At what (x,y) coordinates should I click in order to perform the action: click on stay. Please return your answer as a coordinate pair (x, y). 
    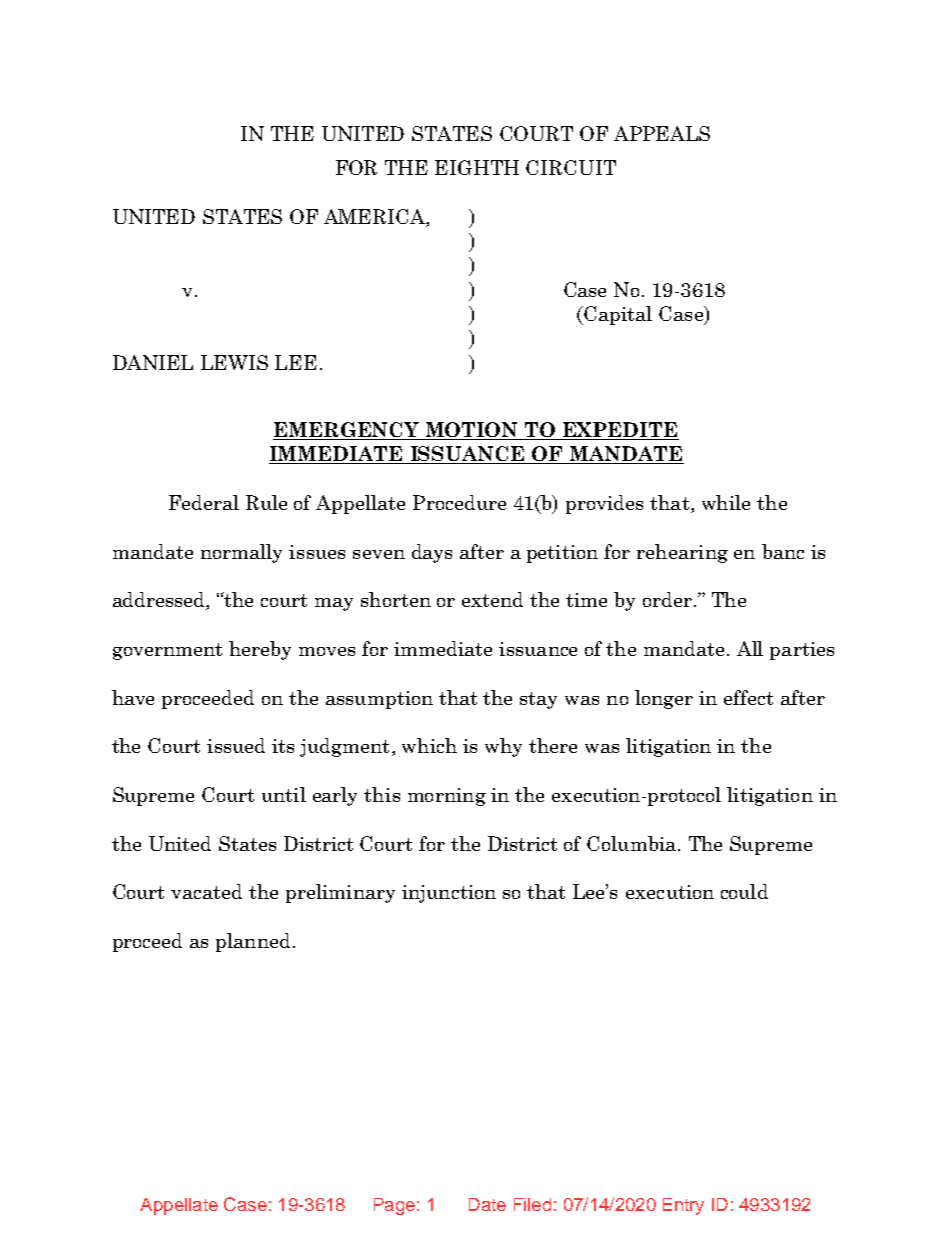
    Looking at the image, I should click on (538, 700).
